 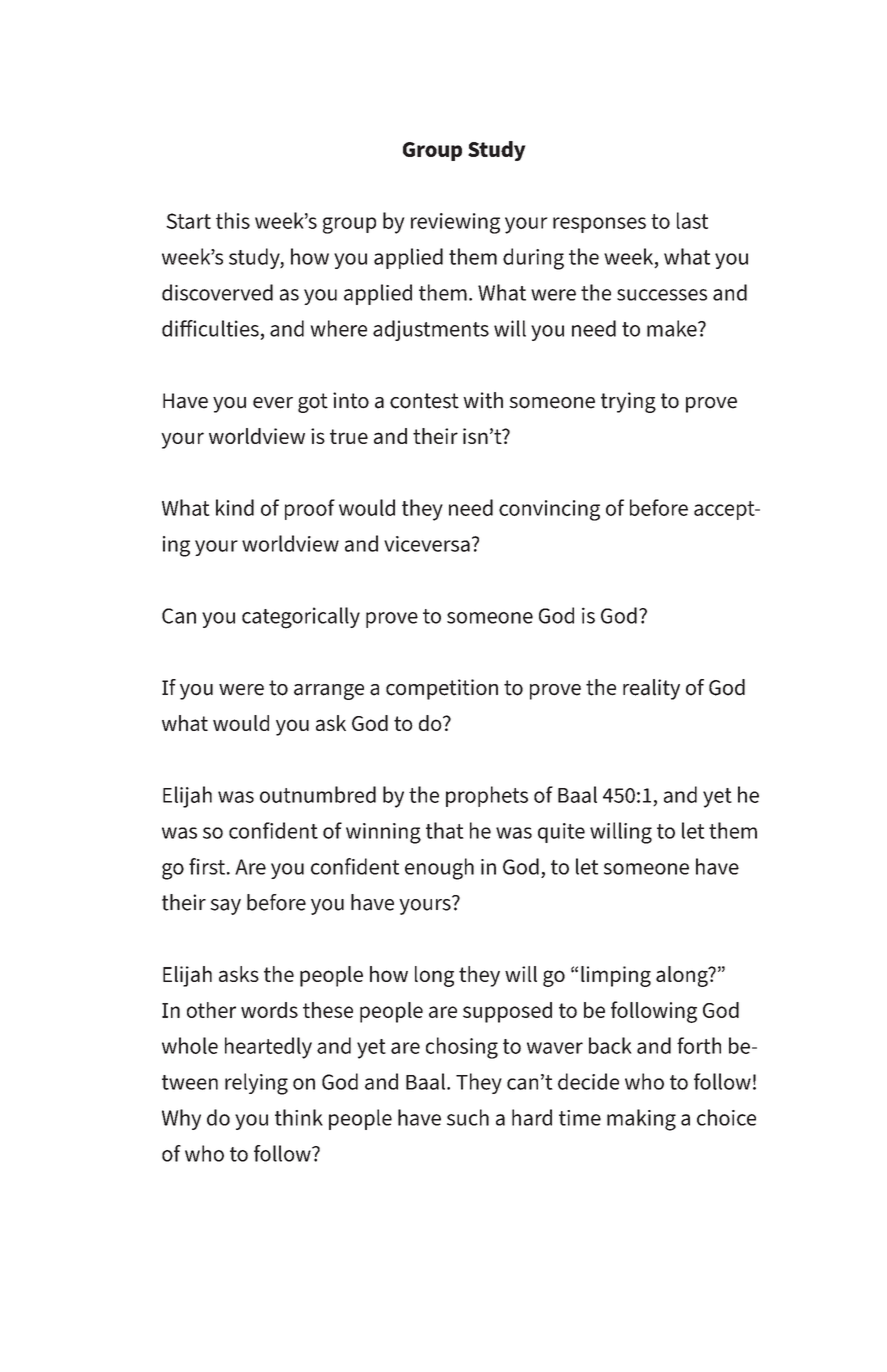 I want to click on reality, so click(x=651, y=689).
